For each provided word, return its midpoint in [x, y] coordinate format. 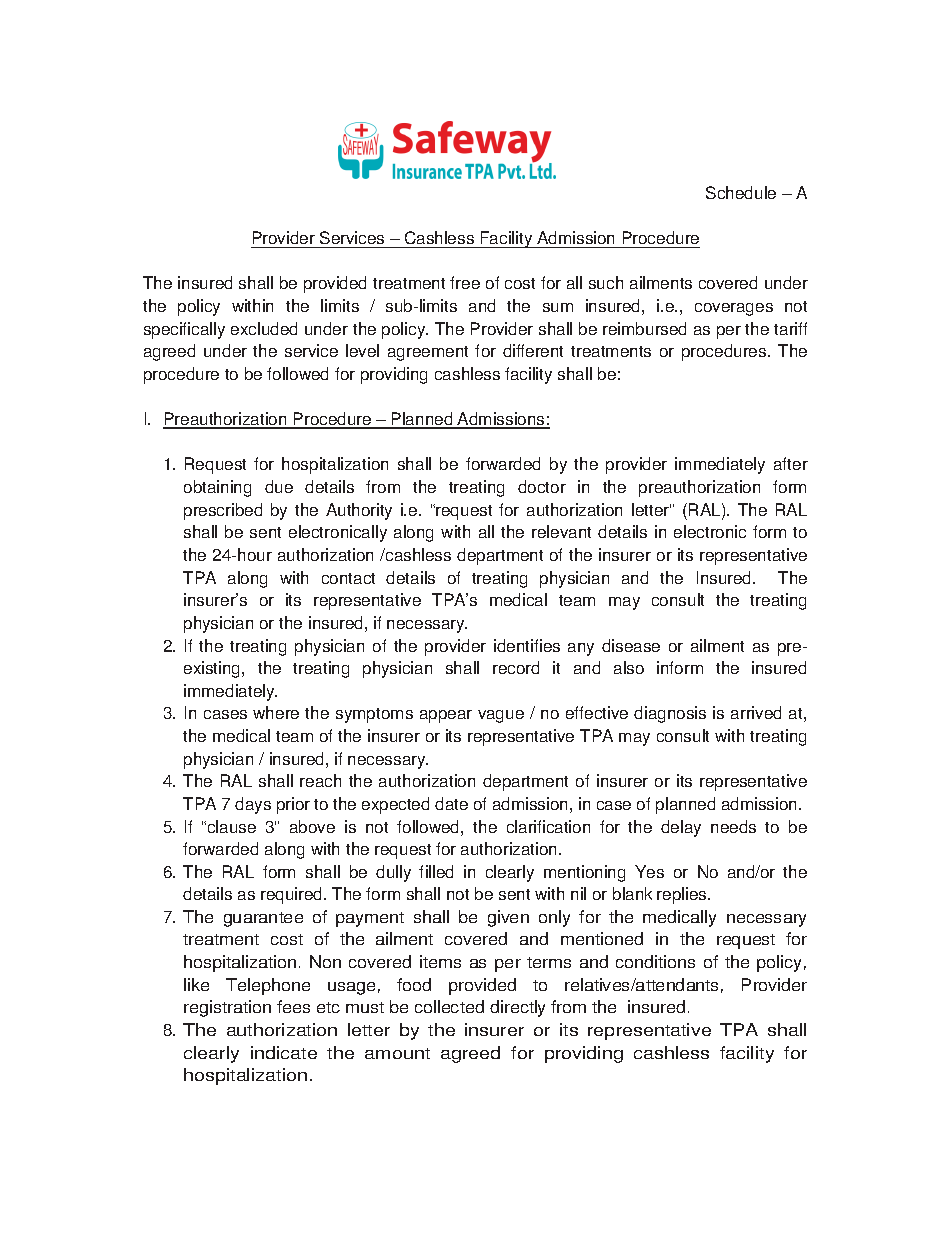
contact [348, 578]
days [253, 805]
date [451, 803]
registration [227, 1008]
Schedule [741, 192]
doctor [542, 486]
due [279, 486]
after [791, 463]
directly [517, 1008]
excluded [264, 328]
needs [733, 826]
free [465, 282]
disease [631, 645]
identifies [527, 645]
